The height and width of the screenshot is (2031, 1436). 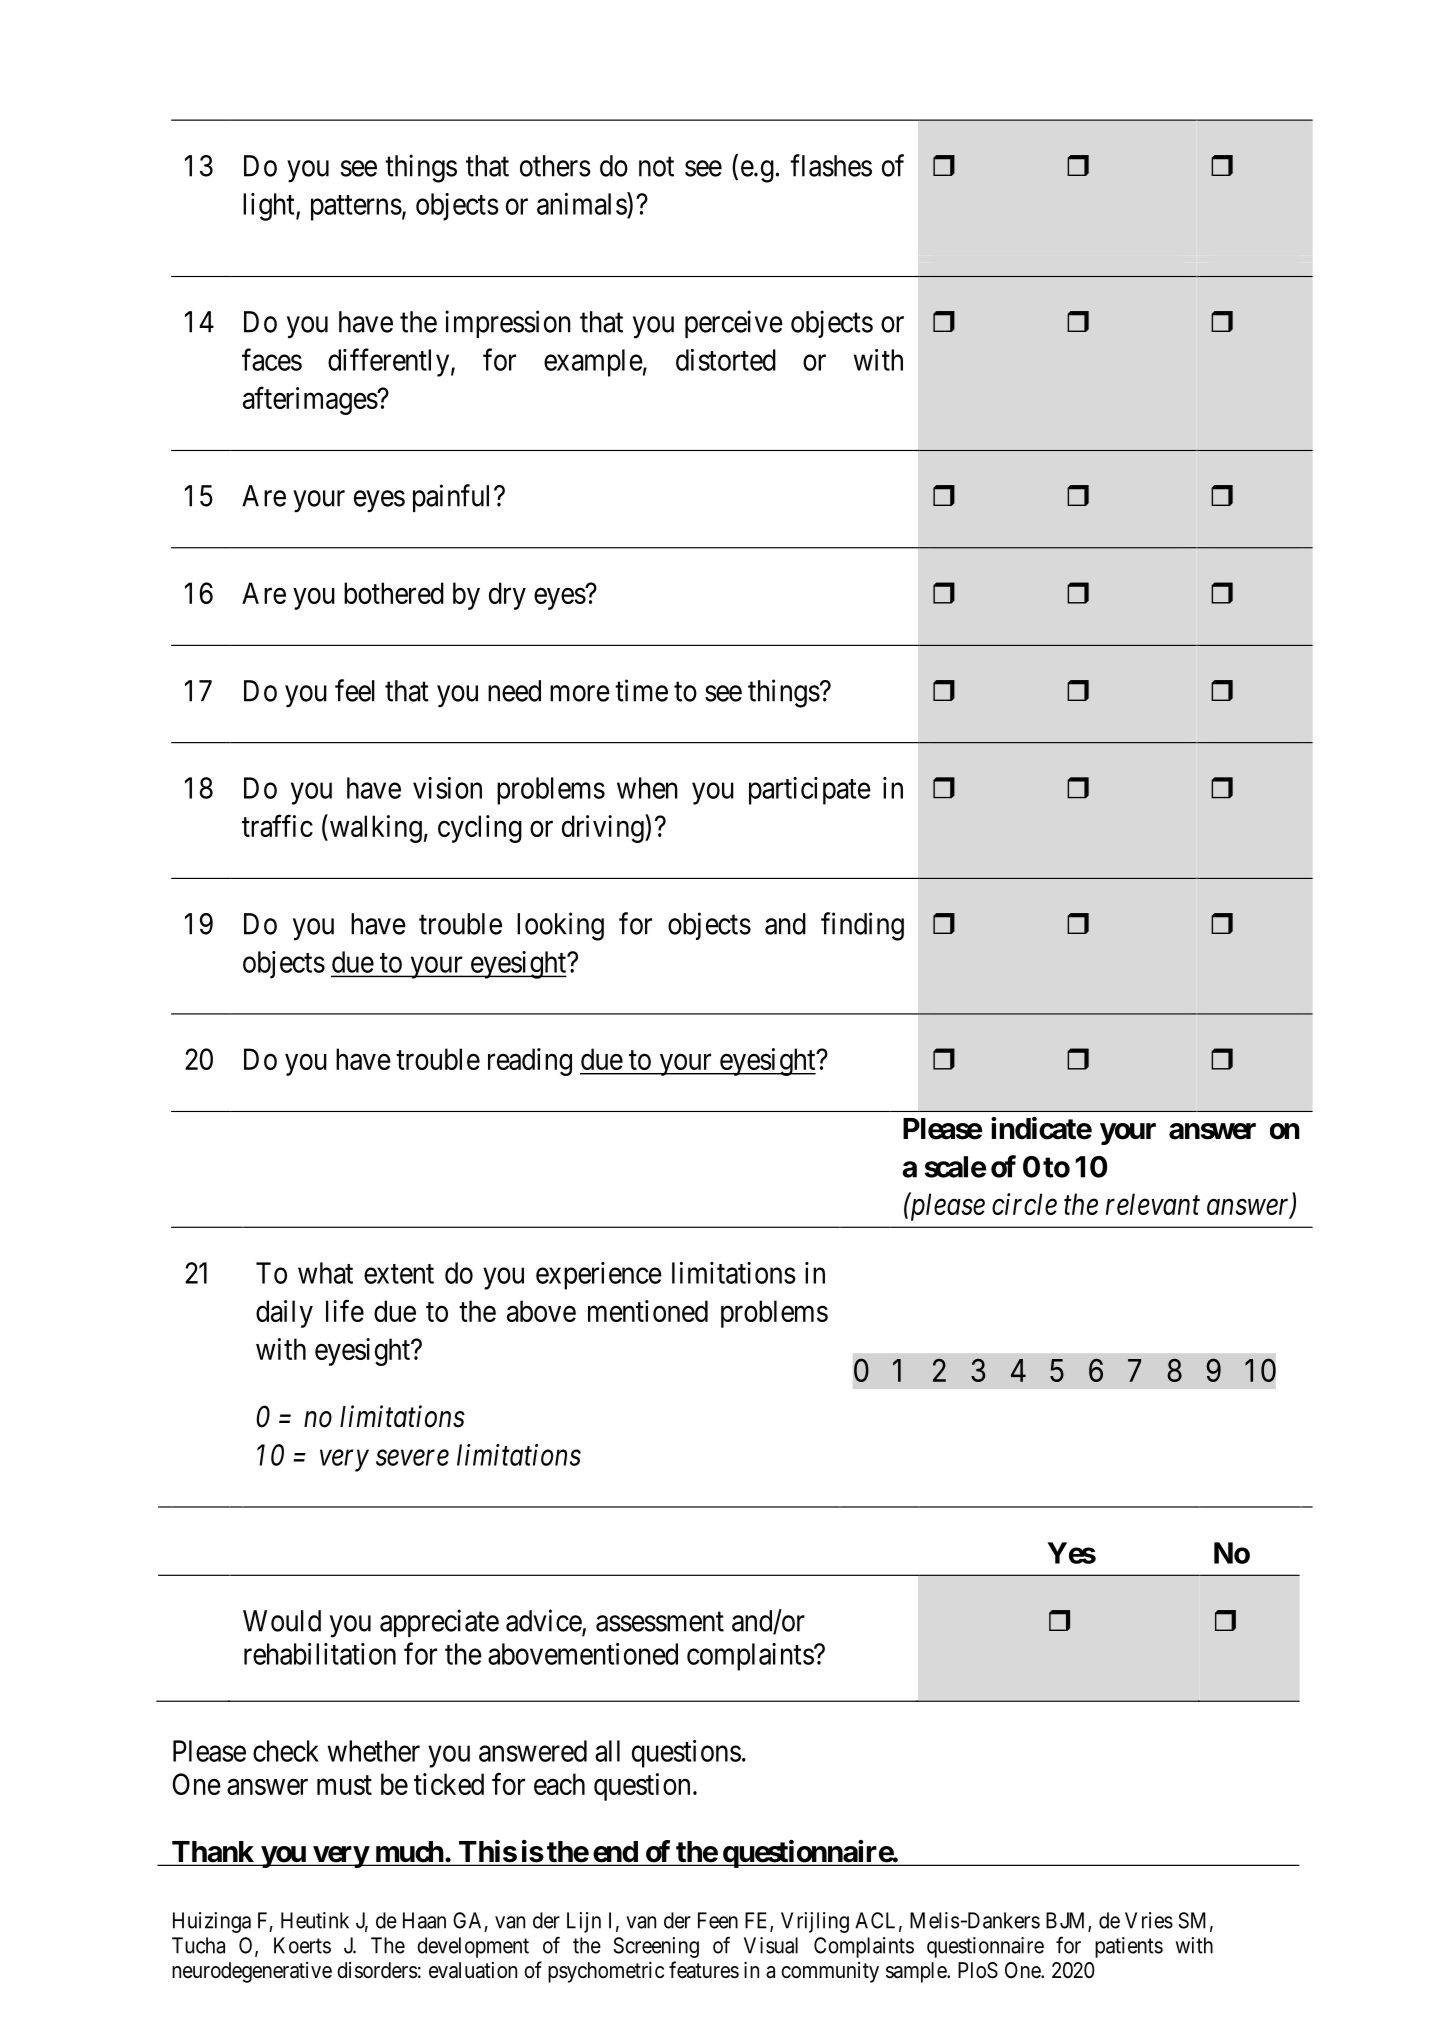 What do you see at coordinates (560, 926) in the screenshot?
I see `looking` at bounding box center [560, 926].
